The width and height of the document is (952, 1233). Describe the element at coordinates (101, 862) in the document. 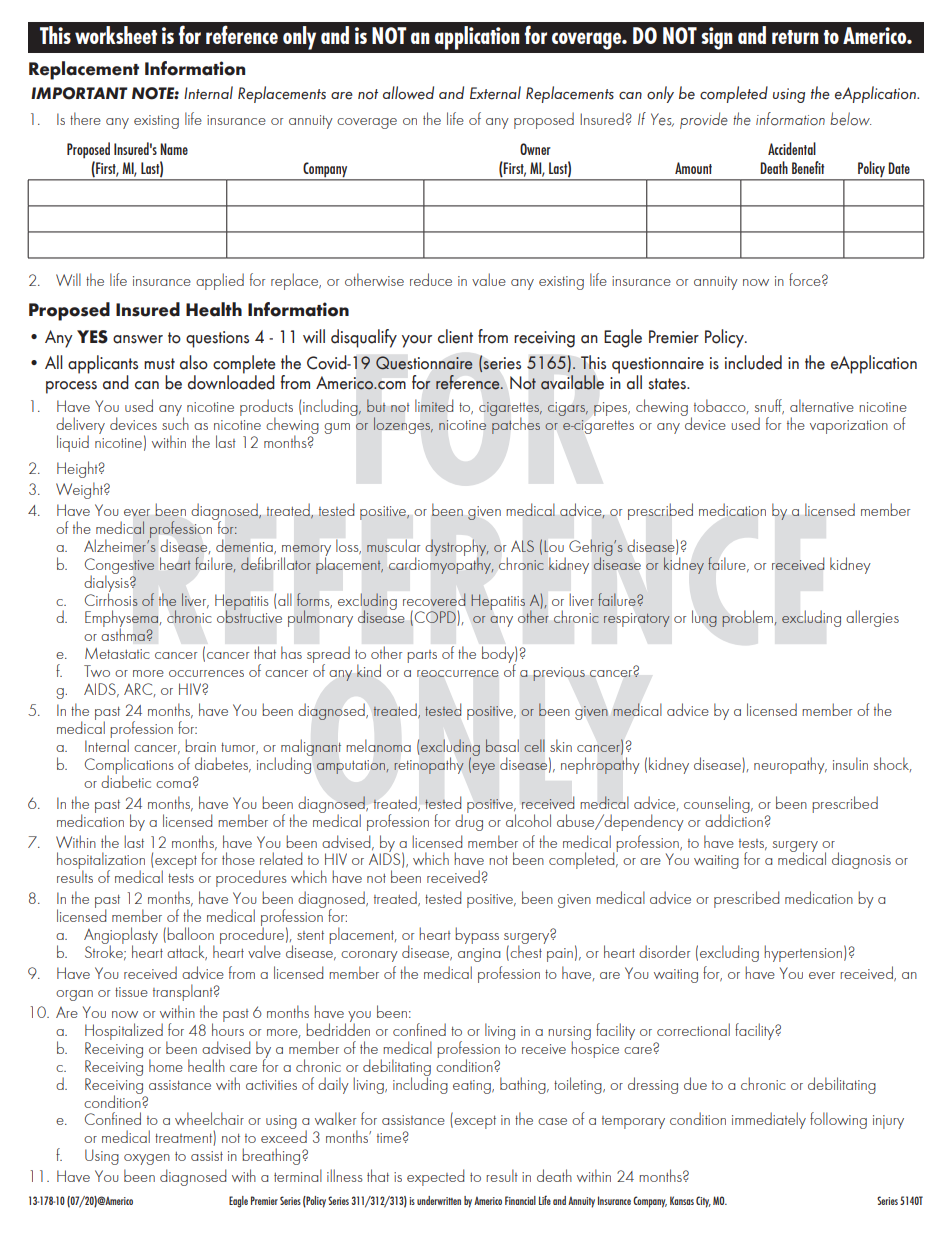

I see `hospitalization` at that location.
